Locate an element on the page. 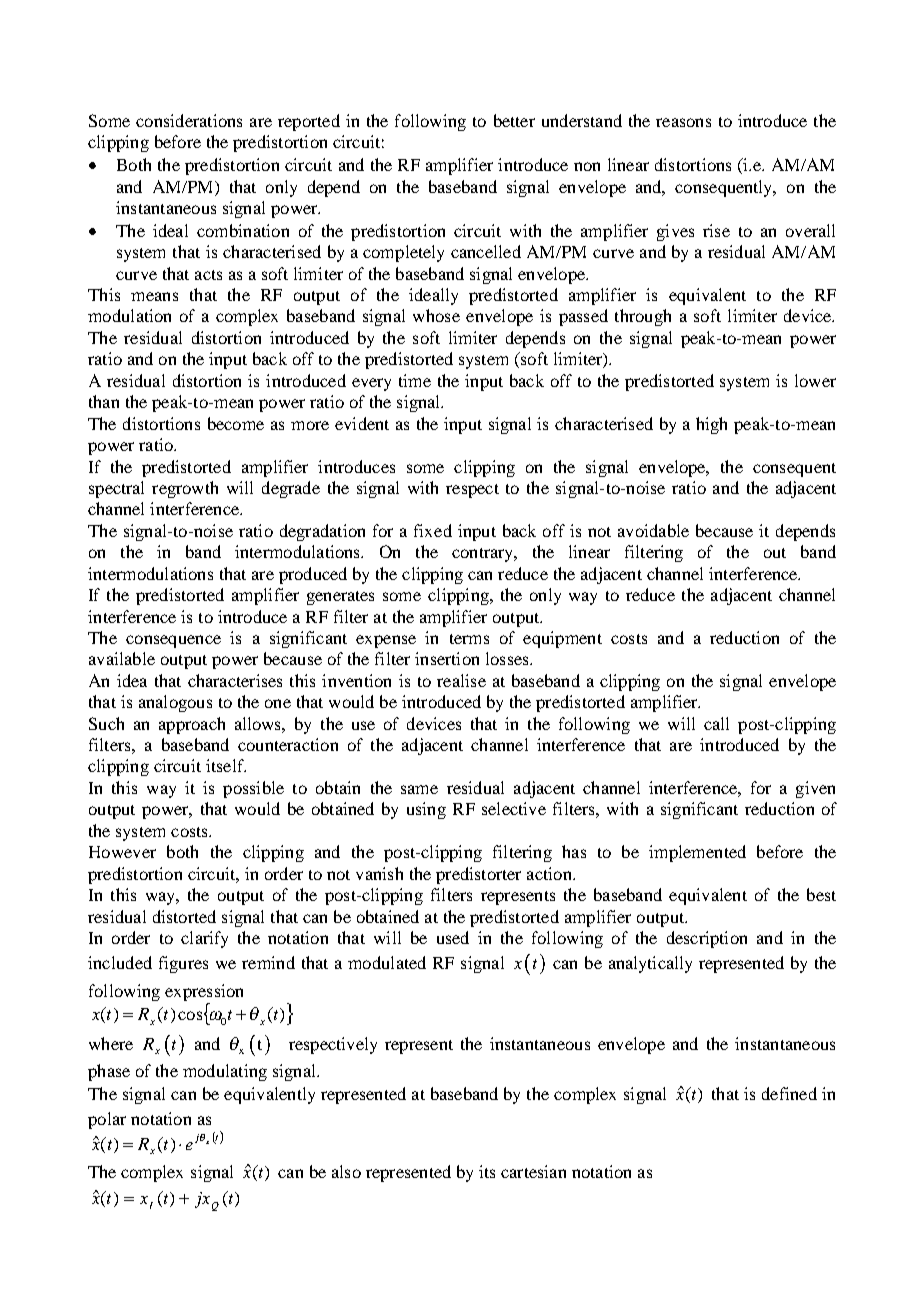 Image resolution: width=924 pixels, height=1308 pixels. consequence is located at coordinates (173, 641).
